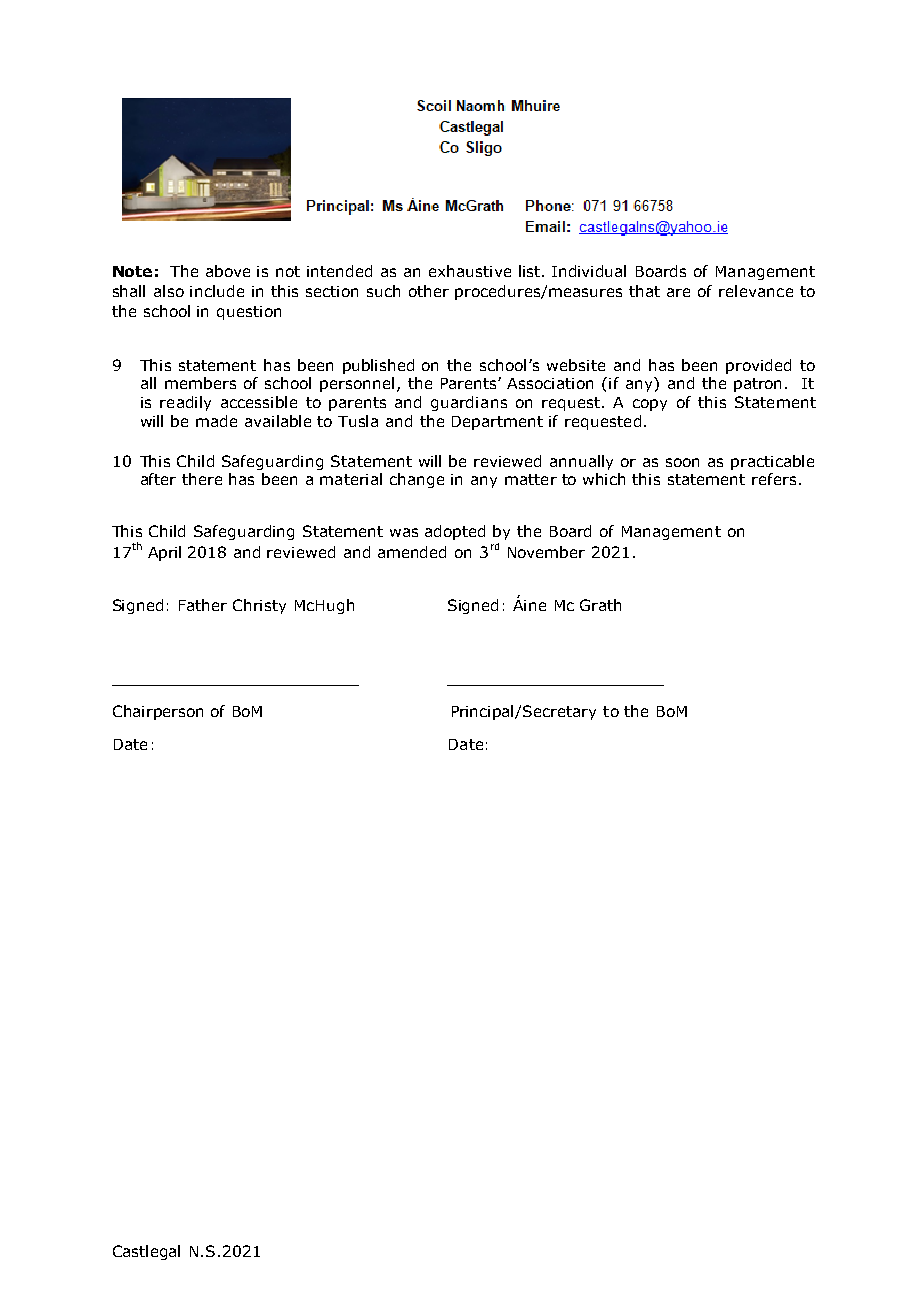 The width and height of the document is (924, 1307). What do you see at coordinates (158, 712) in the document?
I see `Chairperson` at bounding box center [158, 712].
